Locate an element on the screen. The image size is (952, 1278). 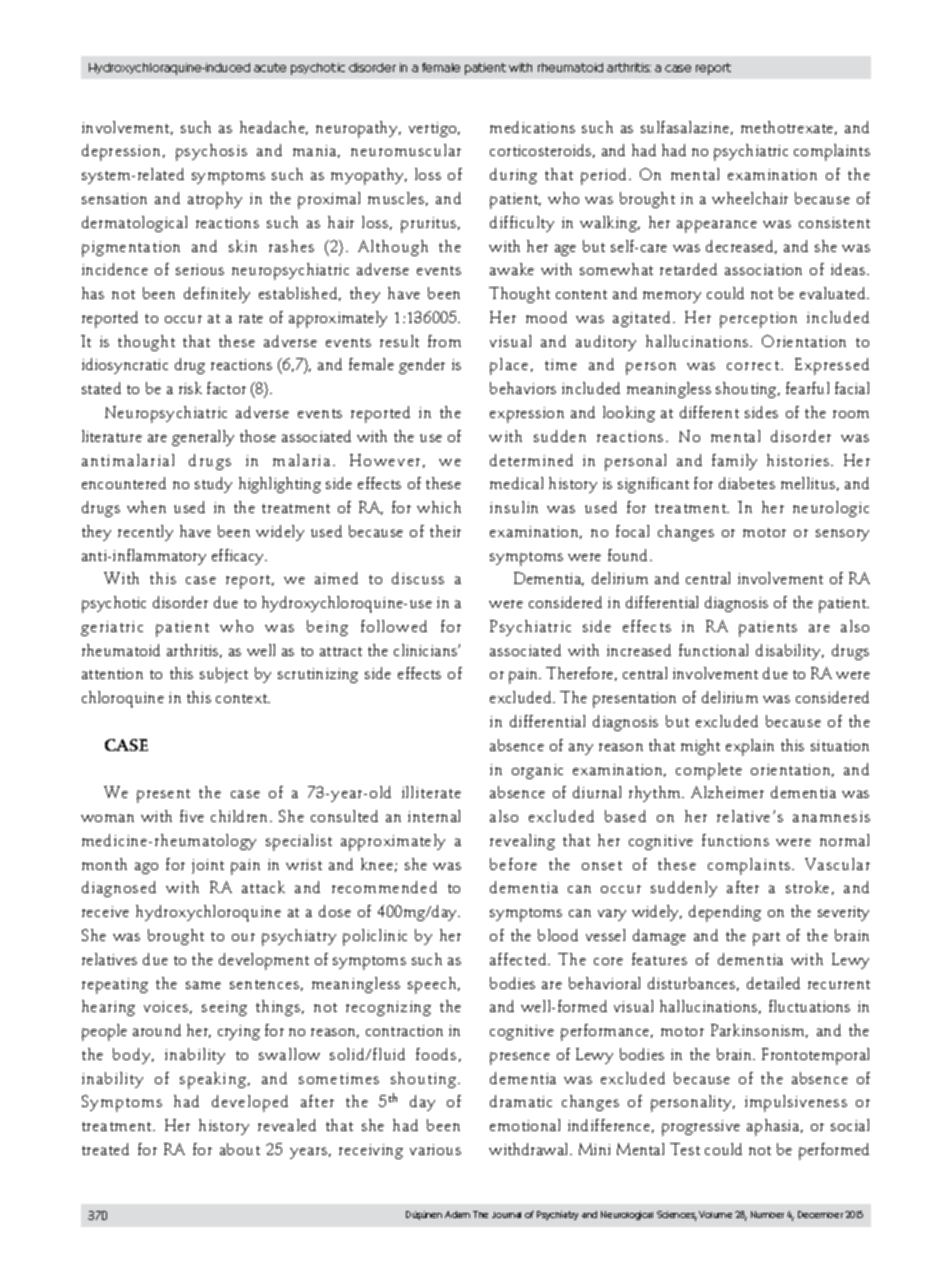
appearance is located at coordinates (717, 226).
